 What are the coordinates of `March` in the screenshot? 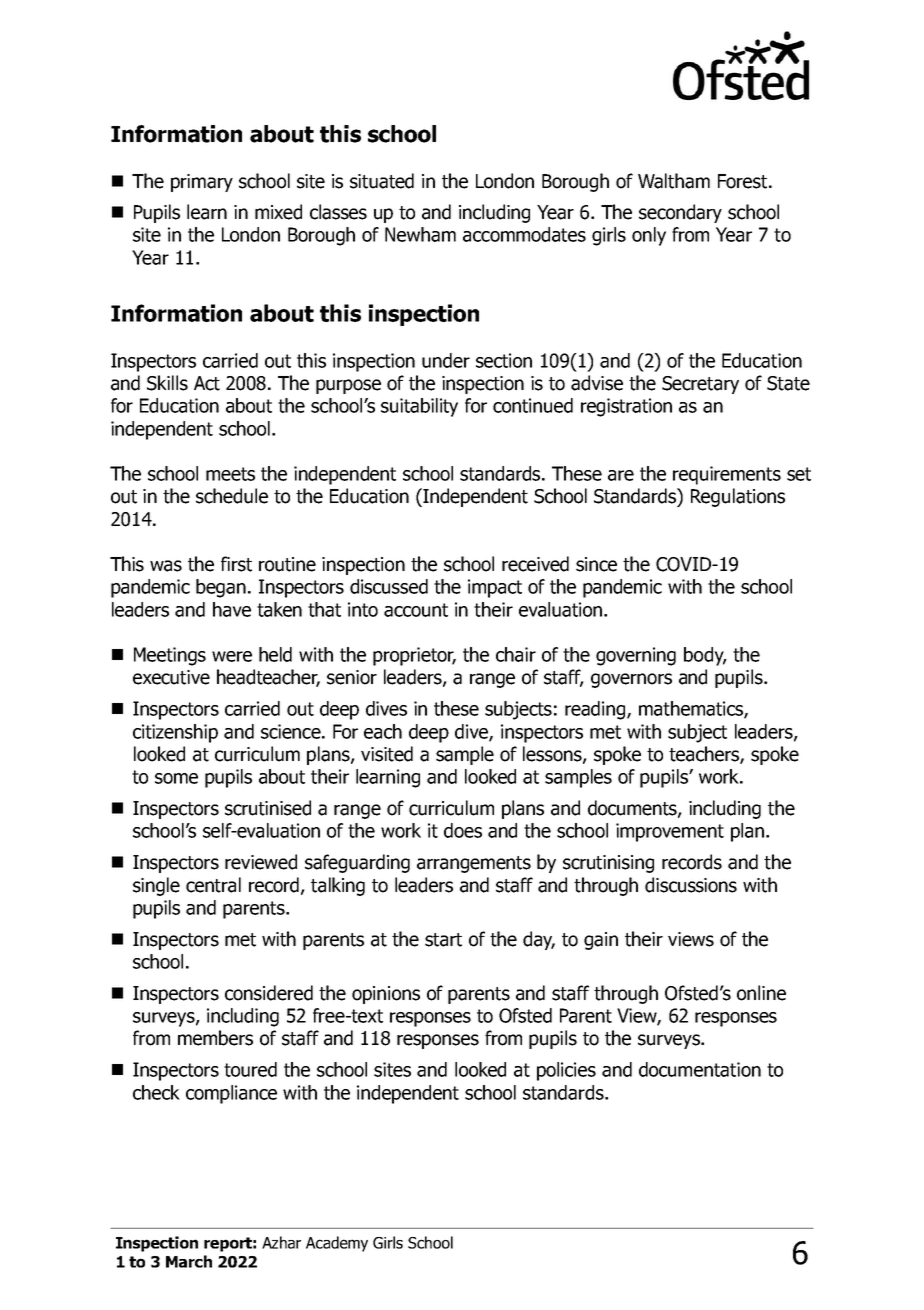 It's located at (189, 1261).
